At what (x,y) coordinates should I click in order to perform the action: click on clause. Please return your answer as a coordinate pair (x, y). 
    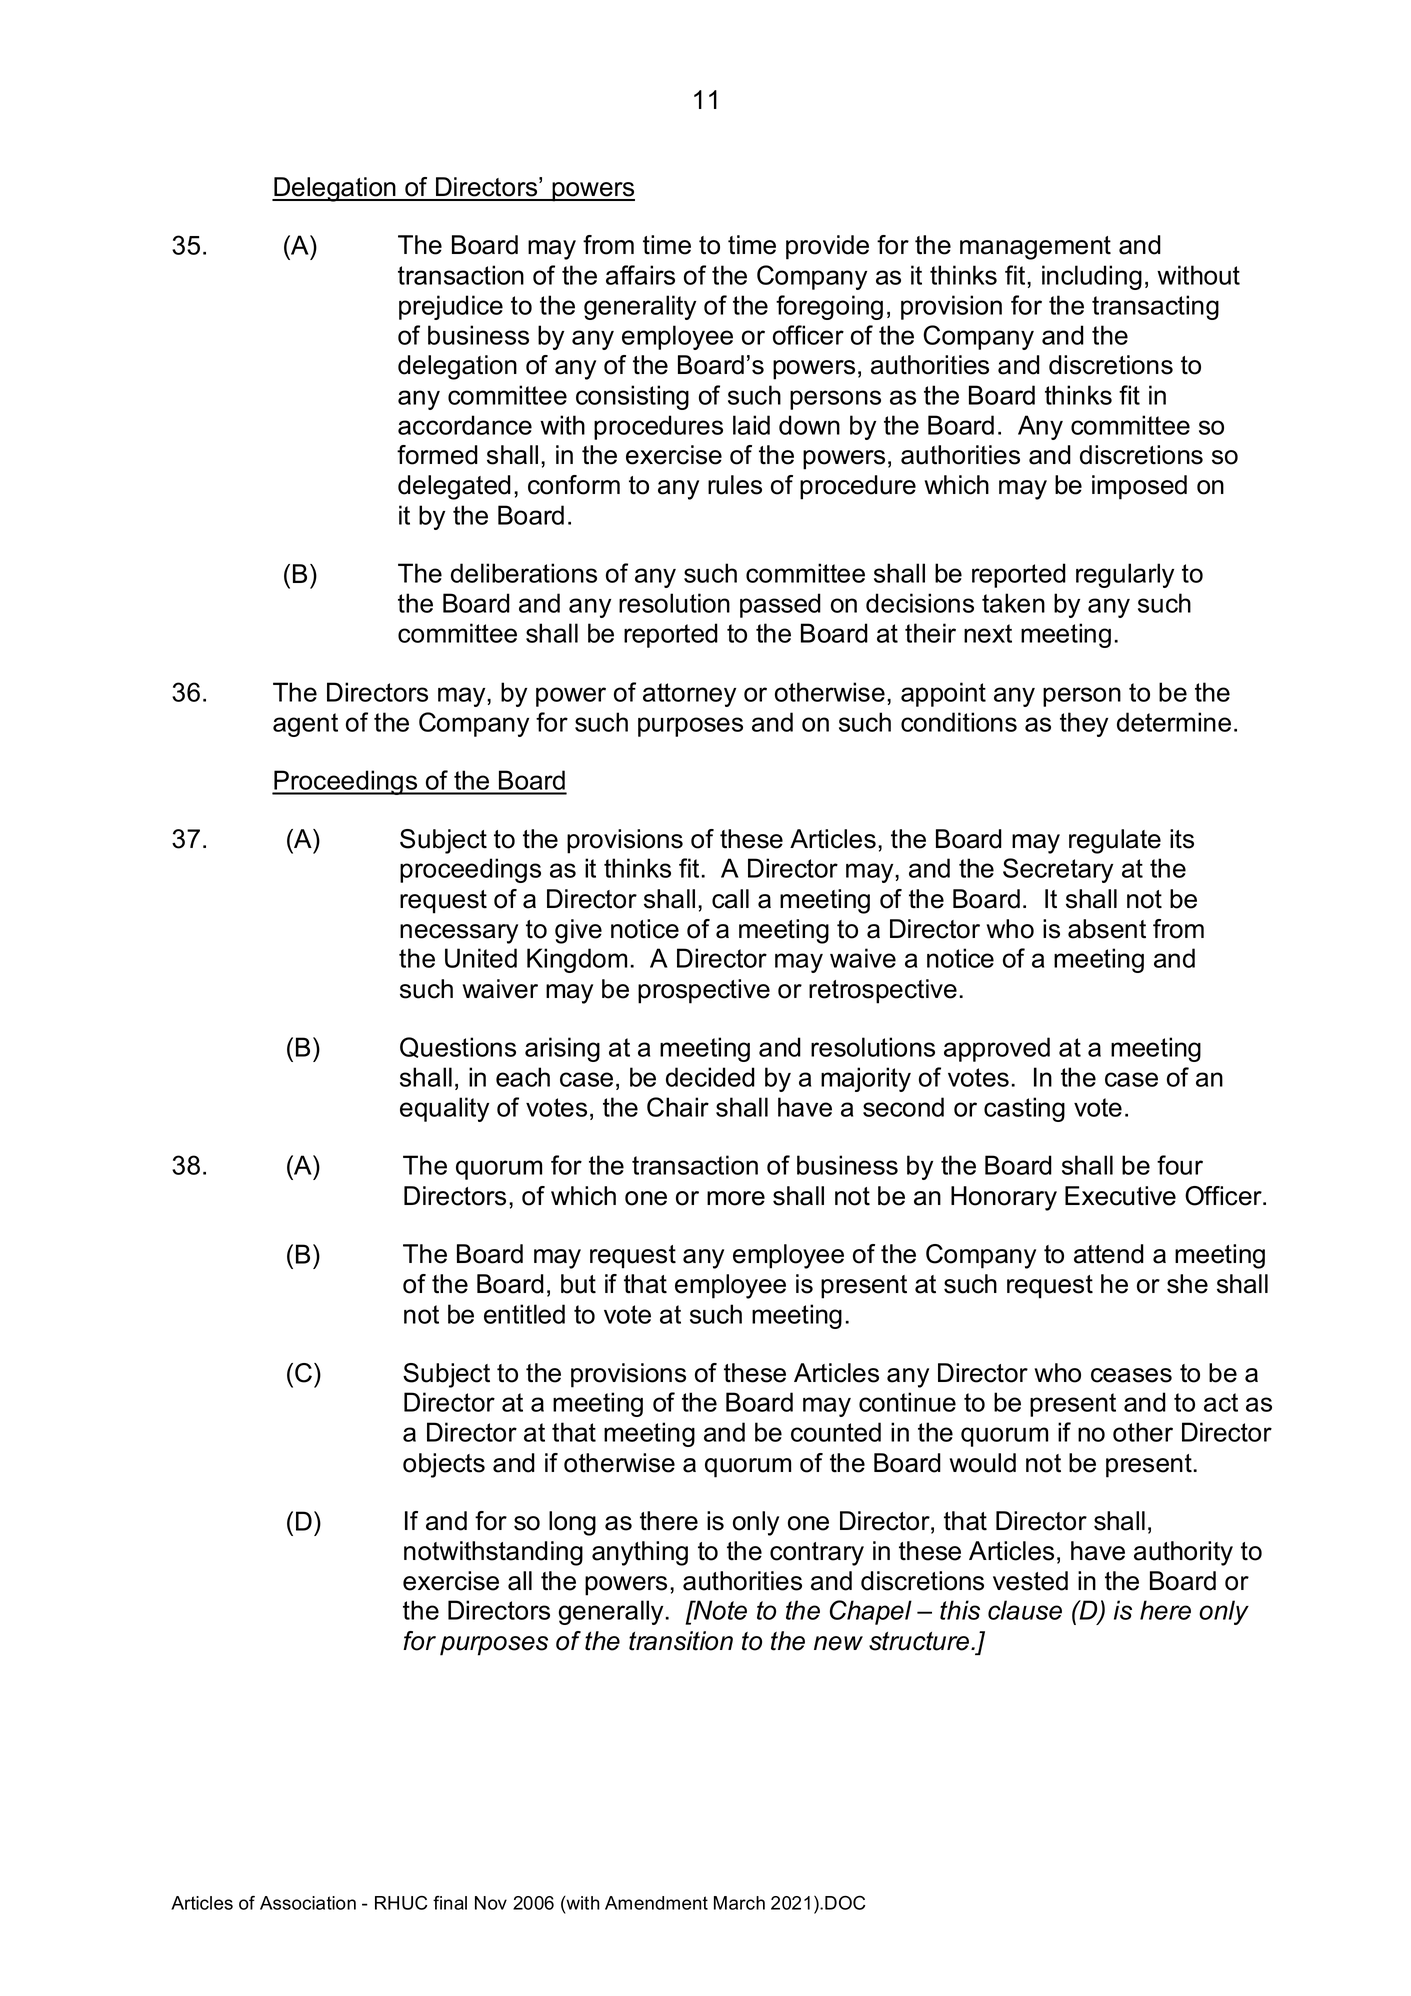
    Looking at the image, I should click on (1025, 1610).
